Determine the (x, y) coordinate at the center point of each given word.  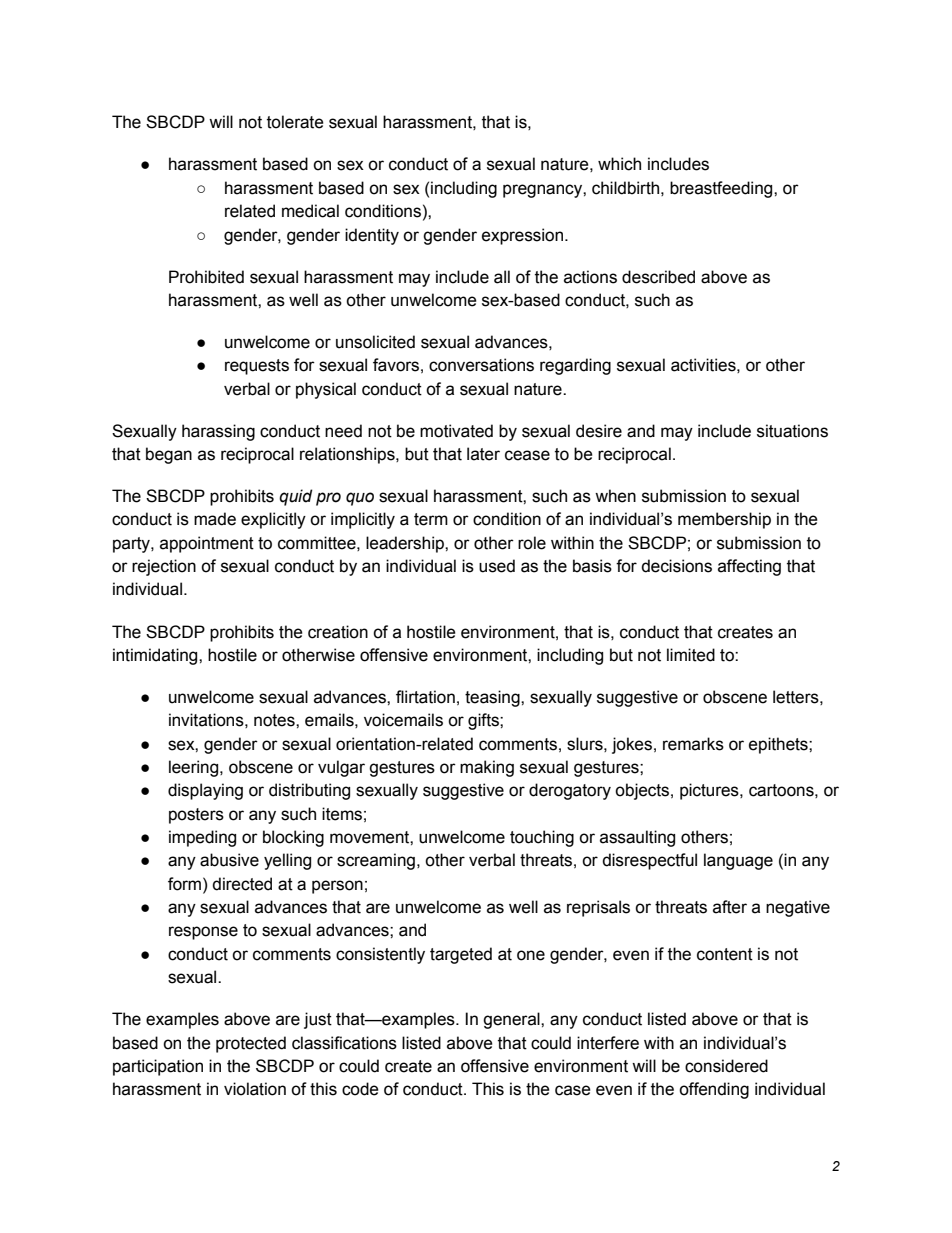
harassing (218, 432)
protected (251, 1044)
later (483, 454)
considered (726, 1066)
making (487, 768)
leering (195, 768)
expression (524, 236)
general (512, 1020)
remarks (693, 744)
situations (792, 431)
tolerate (295, 122)
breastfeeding (722, 189)
